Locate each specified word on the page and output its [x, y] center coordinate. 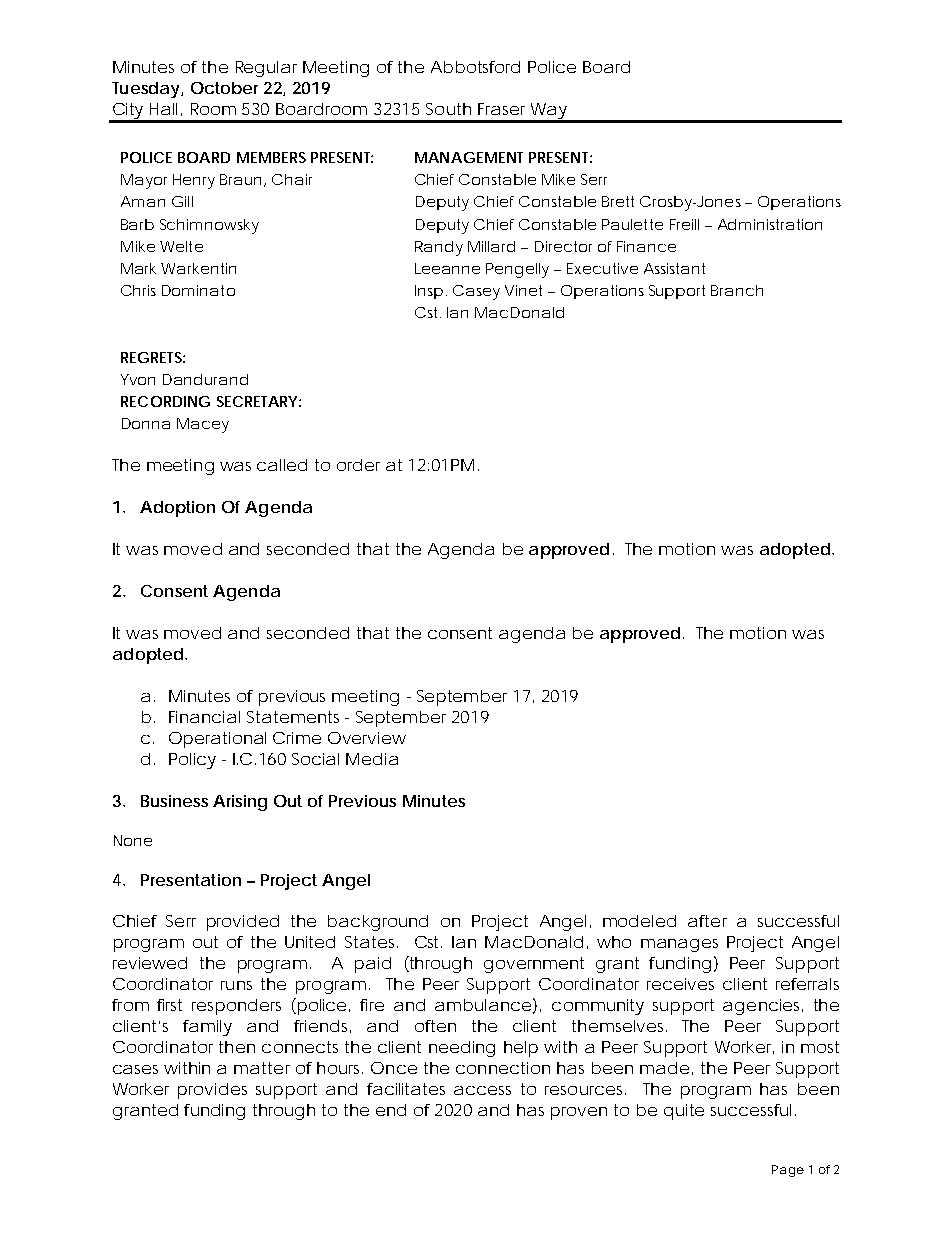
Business [174, 801]
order [358, 465]
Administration [770, 224]
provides [212, 1091]
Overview [367, 738]
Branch [737, 290]
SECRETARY [257, 401]
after [707, 921]
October [224, 88]
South [448, 109]
